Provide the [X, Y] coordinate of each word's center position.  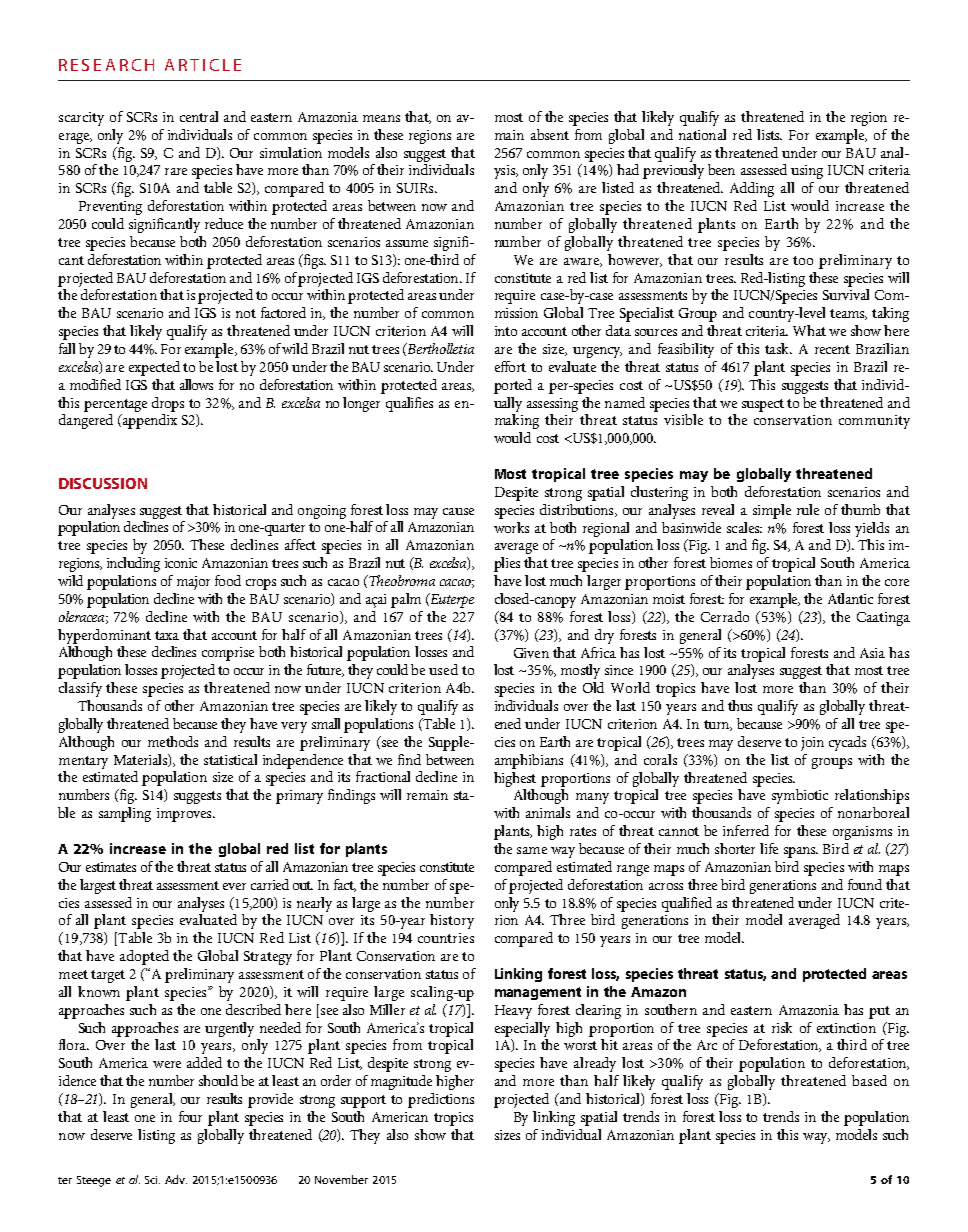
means [381, 118]
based [869, 1080]
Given [531, 653]
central [199, 116]
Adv [176, 1179]
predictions [441, 1100]
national [702, 134]
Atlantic [850, 598]
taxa [167, 635]
